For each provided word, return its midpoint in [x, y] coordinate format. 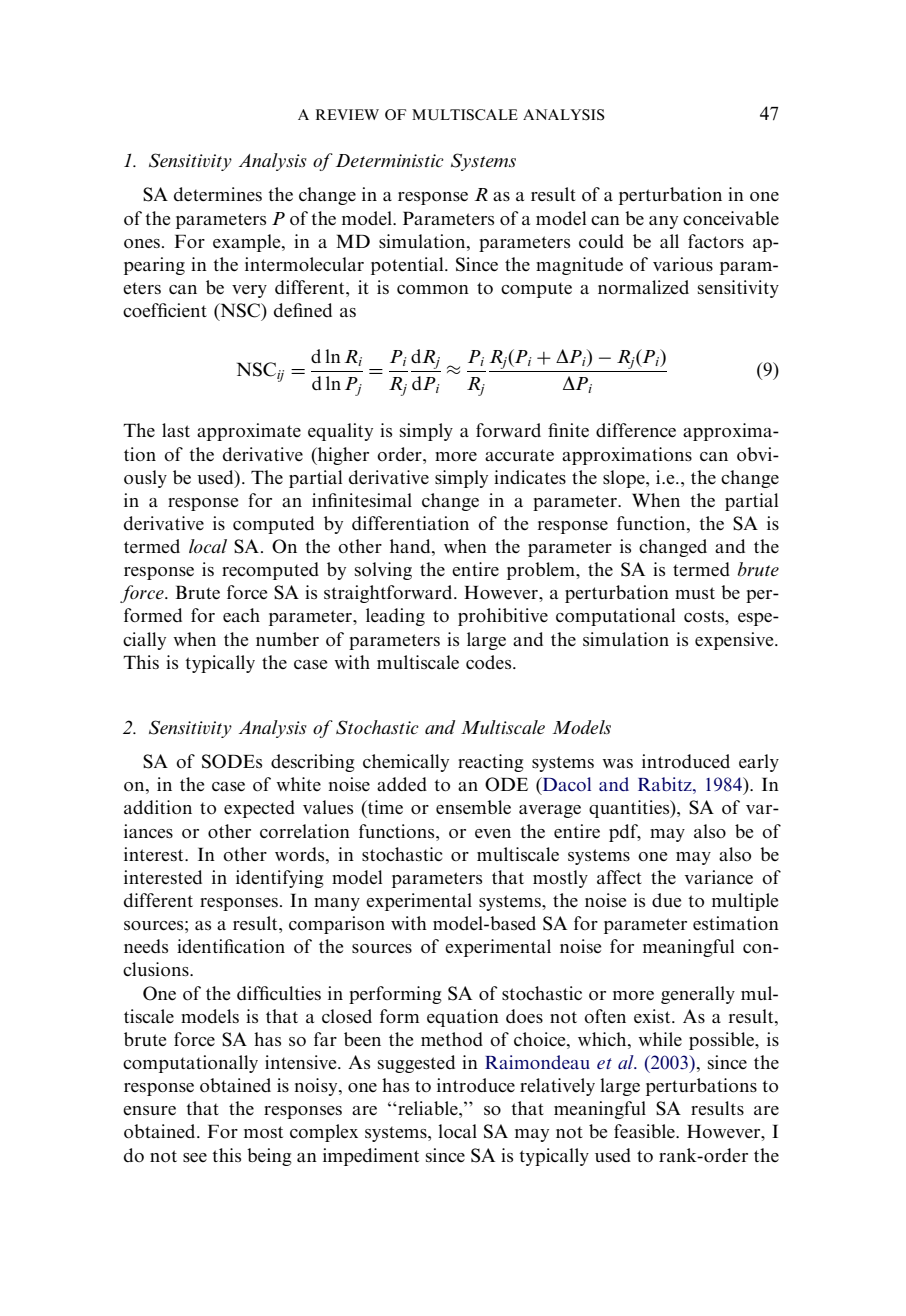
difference [636, 430]
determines [218, 194]
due [666, 900]
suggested [416, 1064]
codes [490, 662]
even [493, 833]
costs [705, 616]
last [176, 430]
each [241, 615]
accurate [519, 455]
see [195, 1157]
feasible [645, 1131]
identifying [280, 879]
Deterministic [390, 160]
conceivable [731, 218]
